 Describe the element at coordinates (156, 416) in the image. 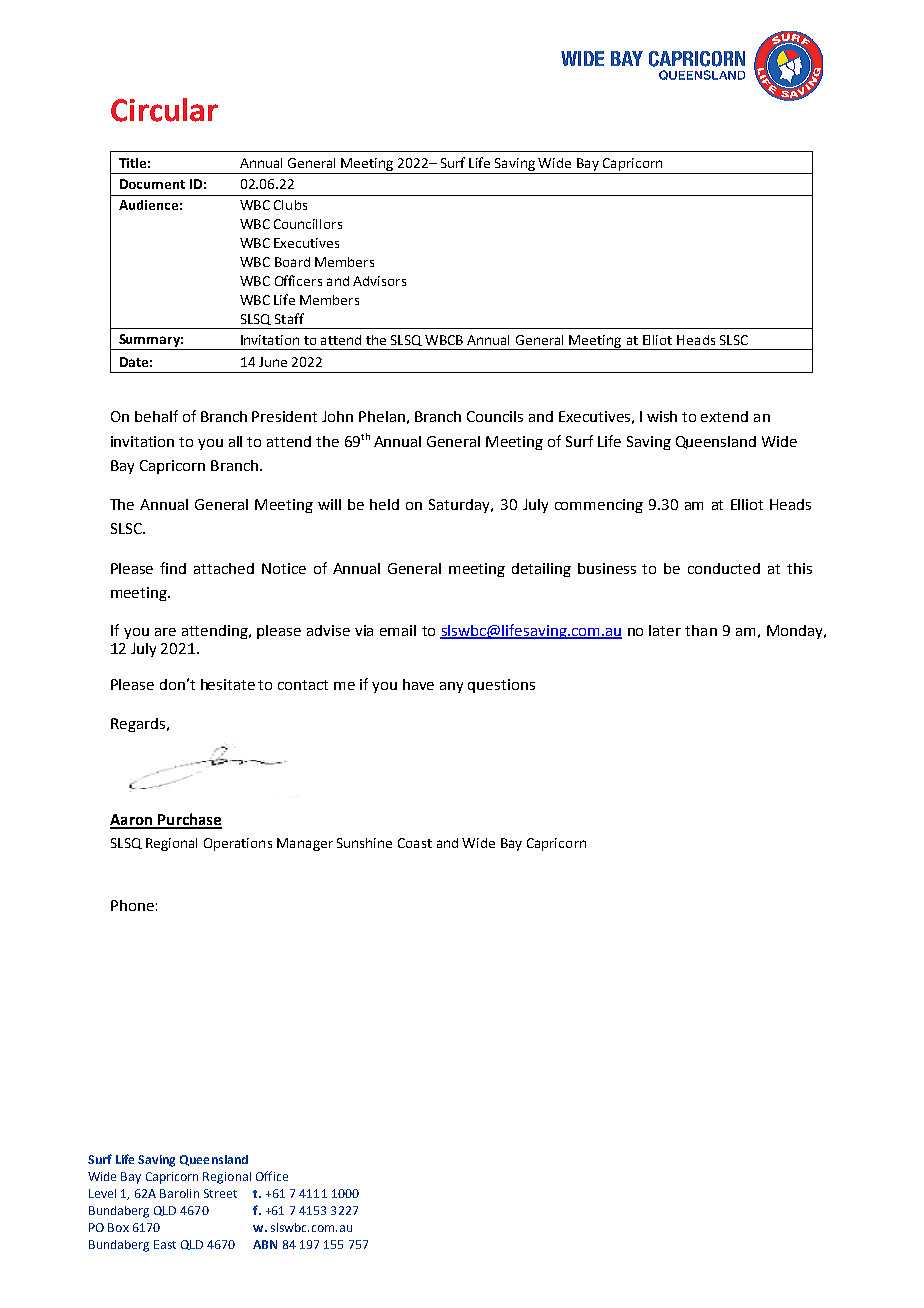

I see `behalf` at that location.
